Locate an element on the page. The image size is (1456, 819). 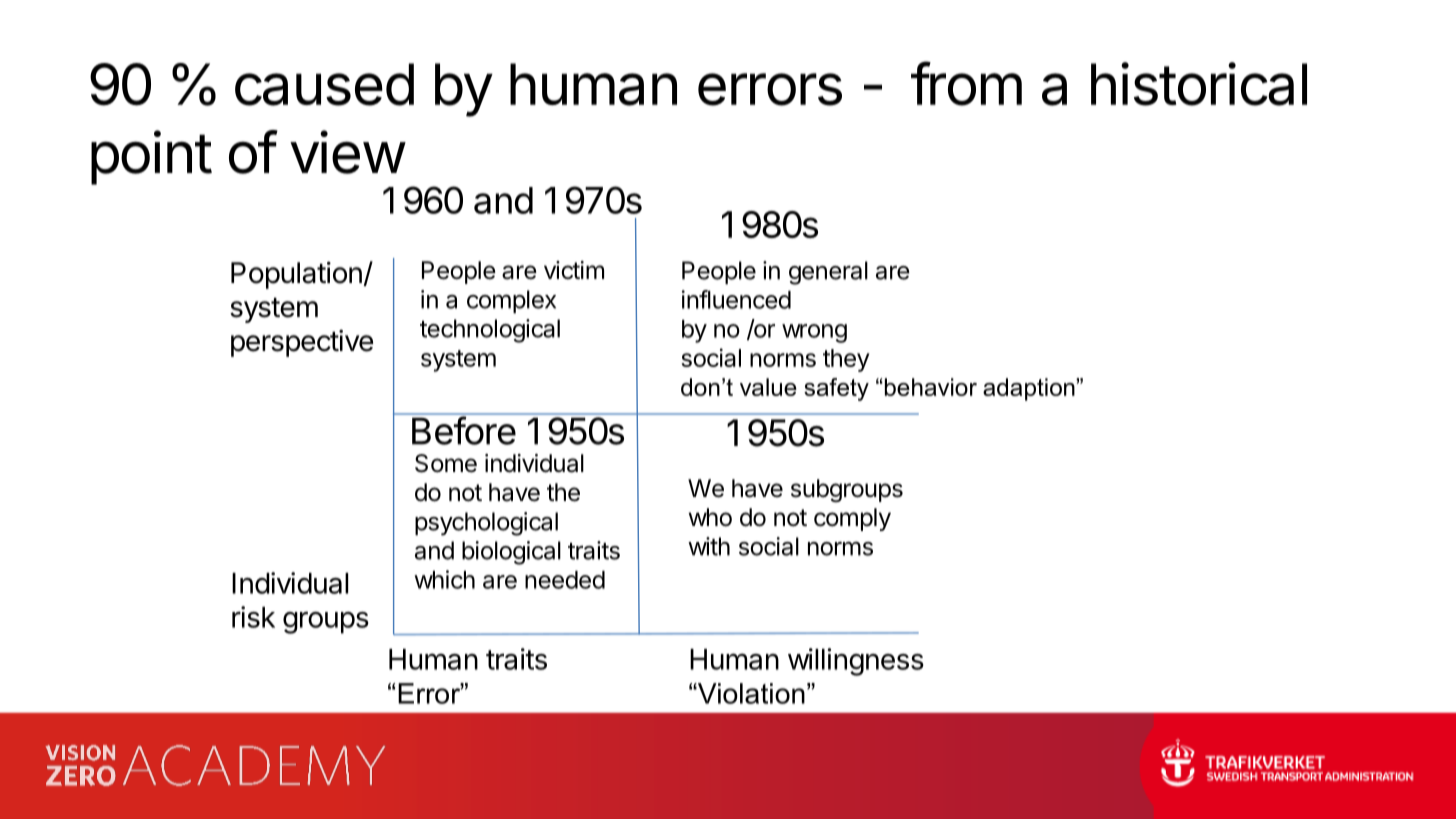
with is located at coordinates (709, 546).
